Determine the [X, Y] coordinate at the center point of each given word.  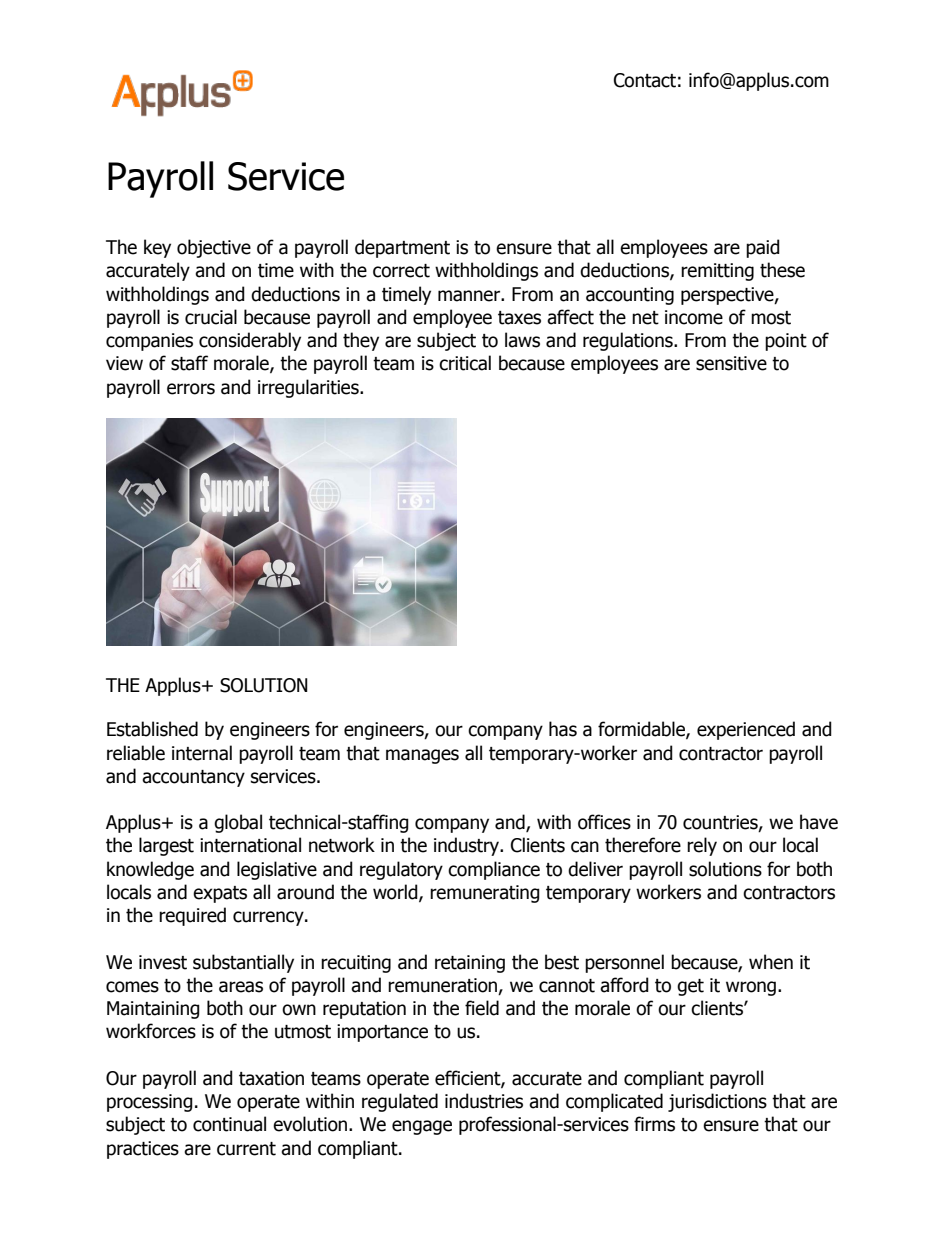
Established [152, 729]
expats [220, 894]
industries [484, 1101]
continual [229, 1124]
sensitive [731, 363]
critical [465, 363]
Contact [645, 80]
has [563, 729]
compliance [494, 870]
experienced [746, 730]
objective [214, 248]
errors [191, 389]
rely [702, 846]
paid [763, 248]
